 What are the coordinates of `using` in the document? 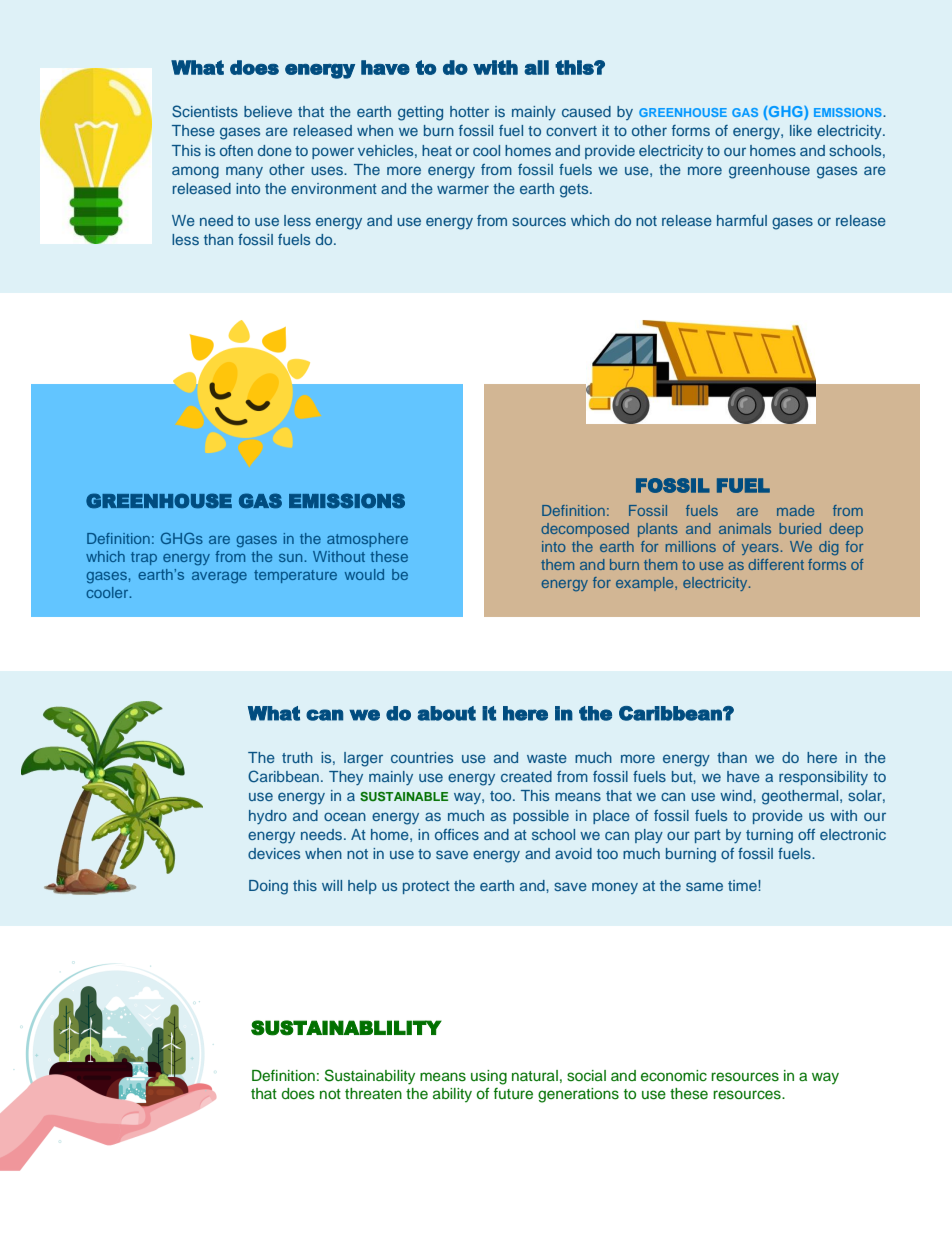 It's located at (489, 1077).
